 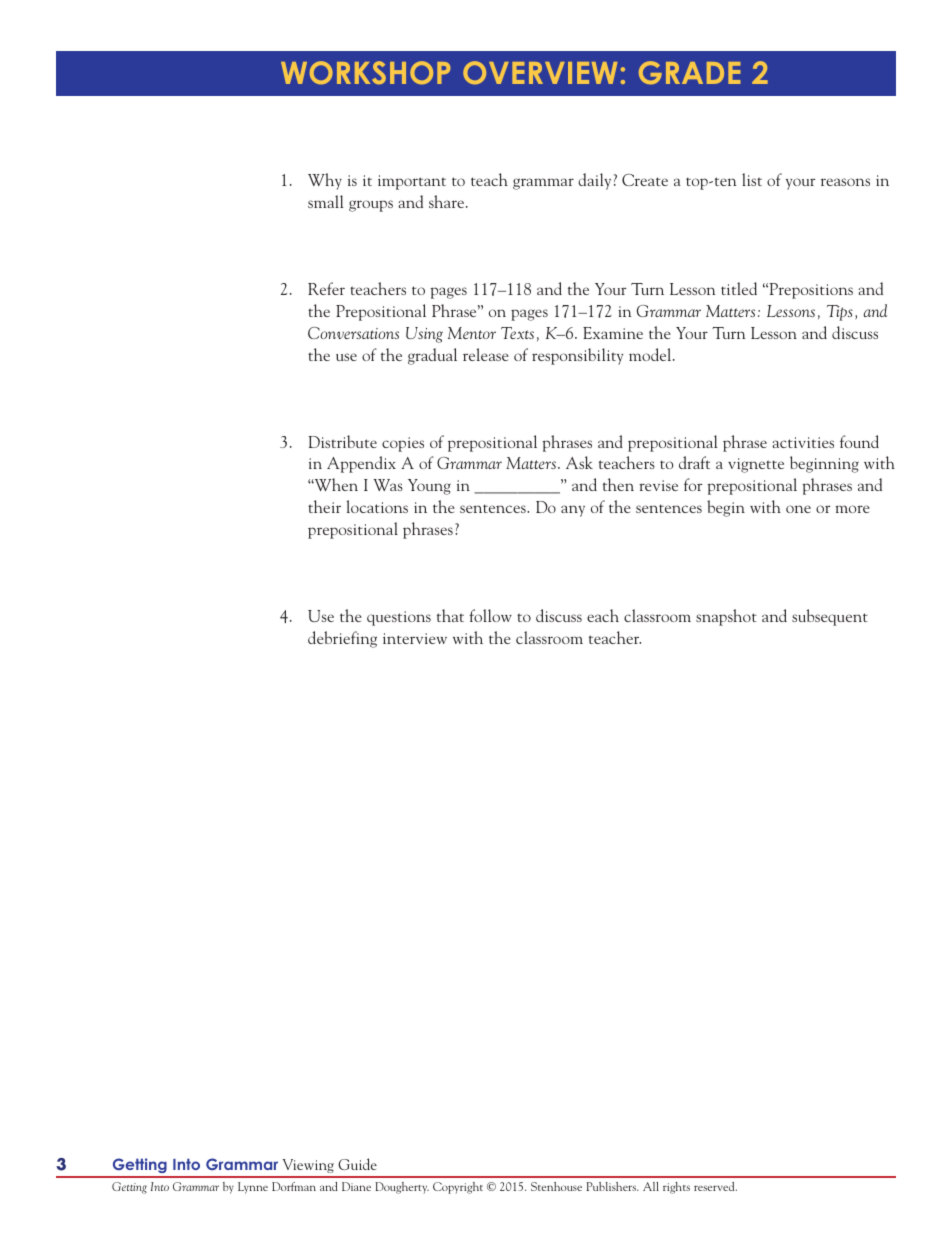 I want to click on Guide, so click(x=357, y=1164).
